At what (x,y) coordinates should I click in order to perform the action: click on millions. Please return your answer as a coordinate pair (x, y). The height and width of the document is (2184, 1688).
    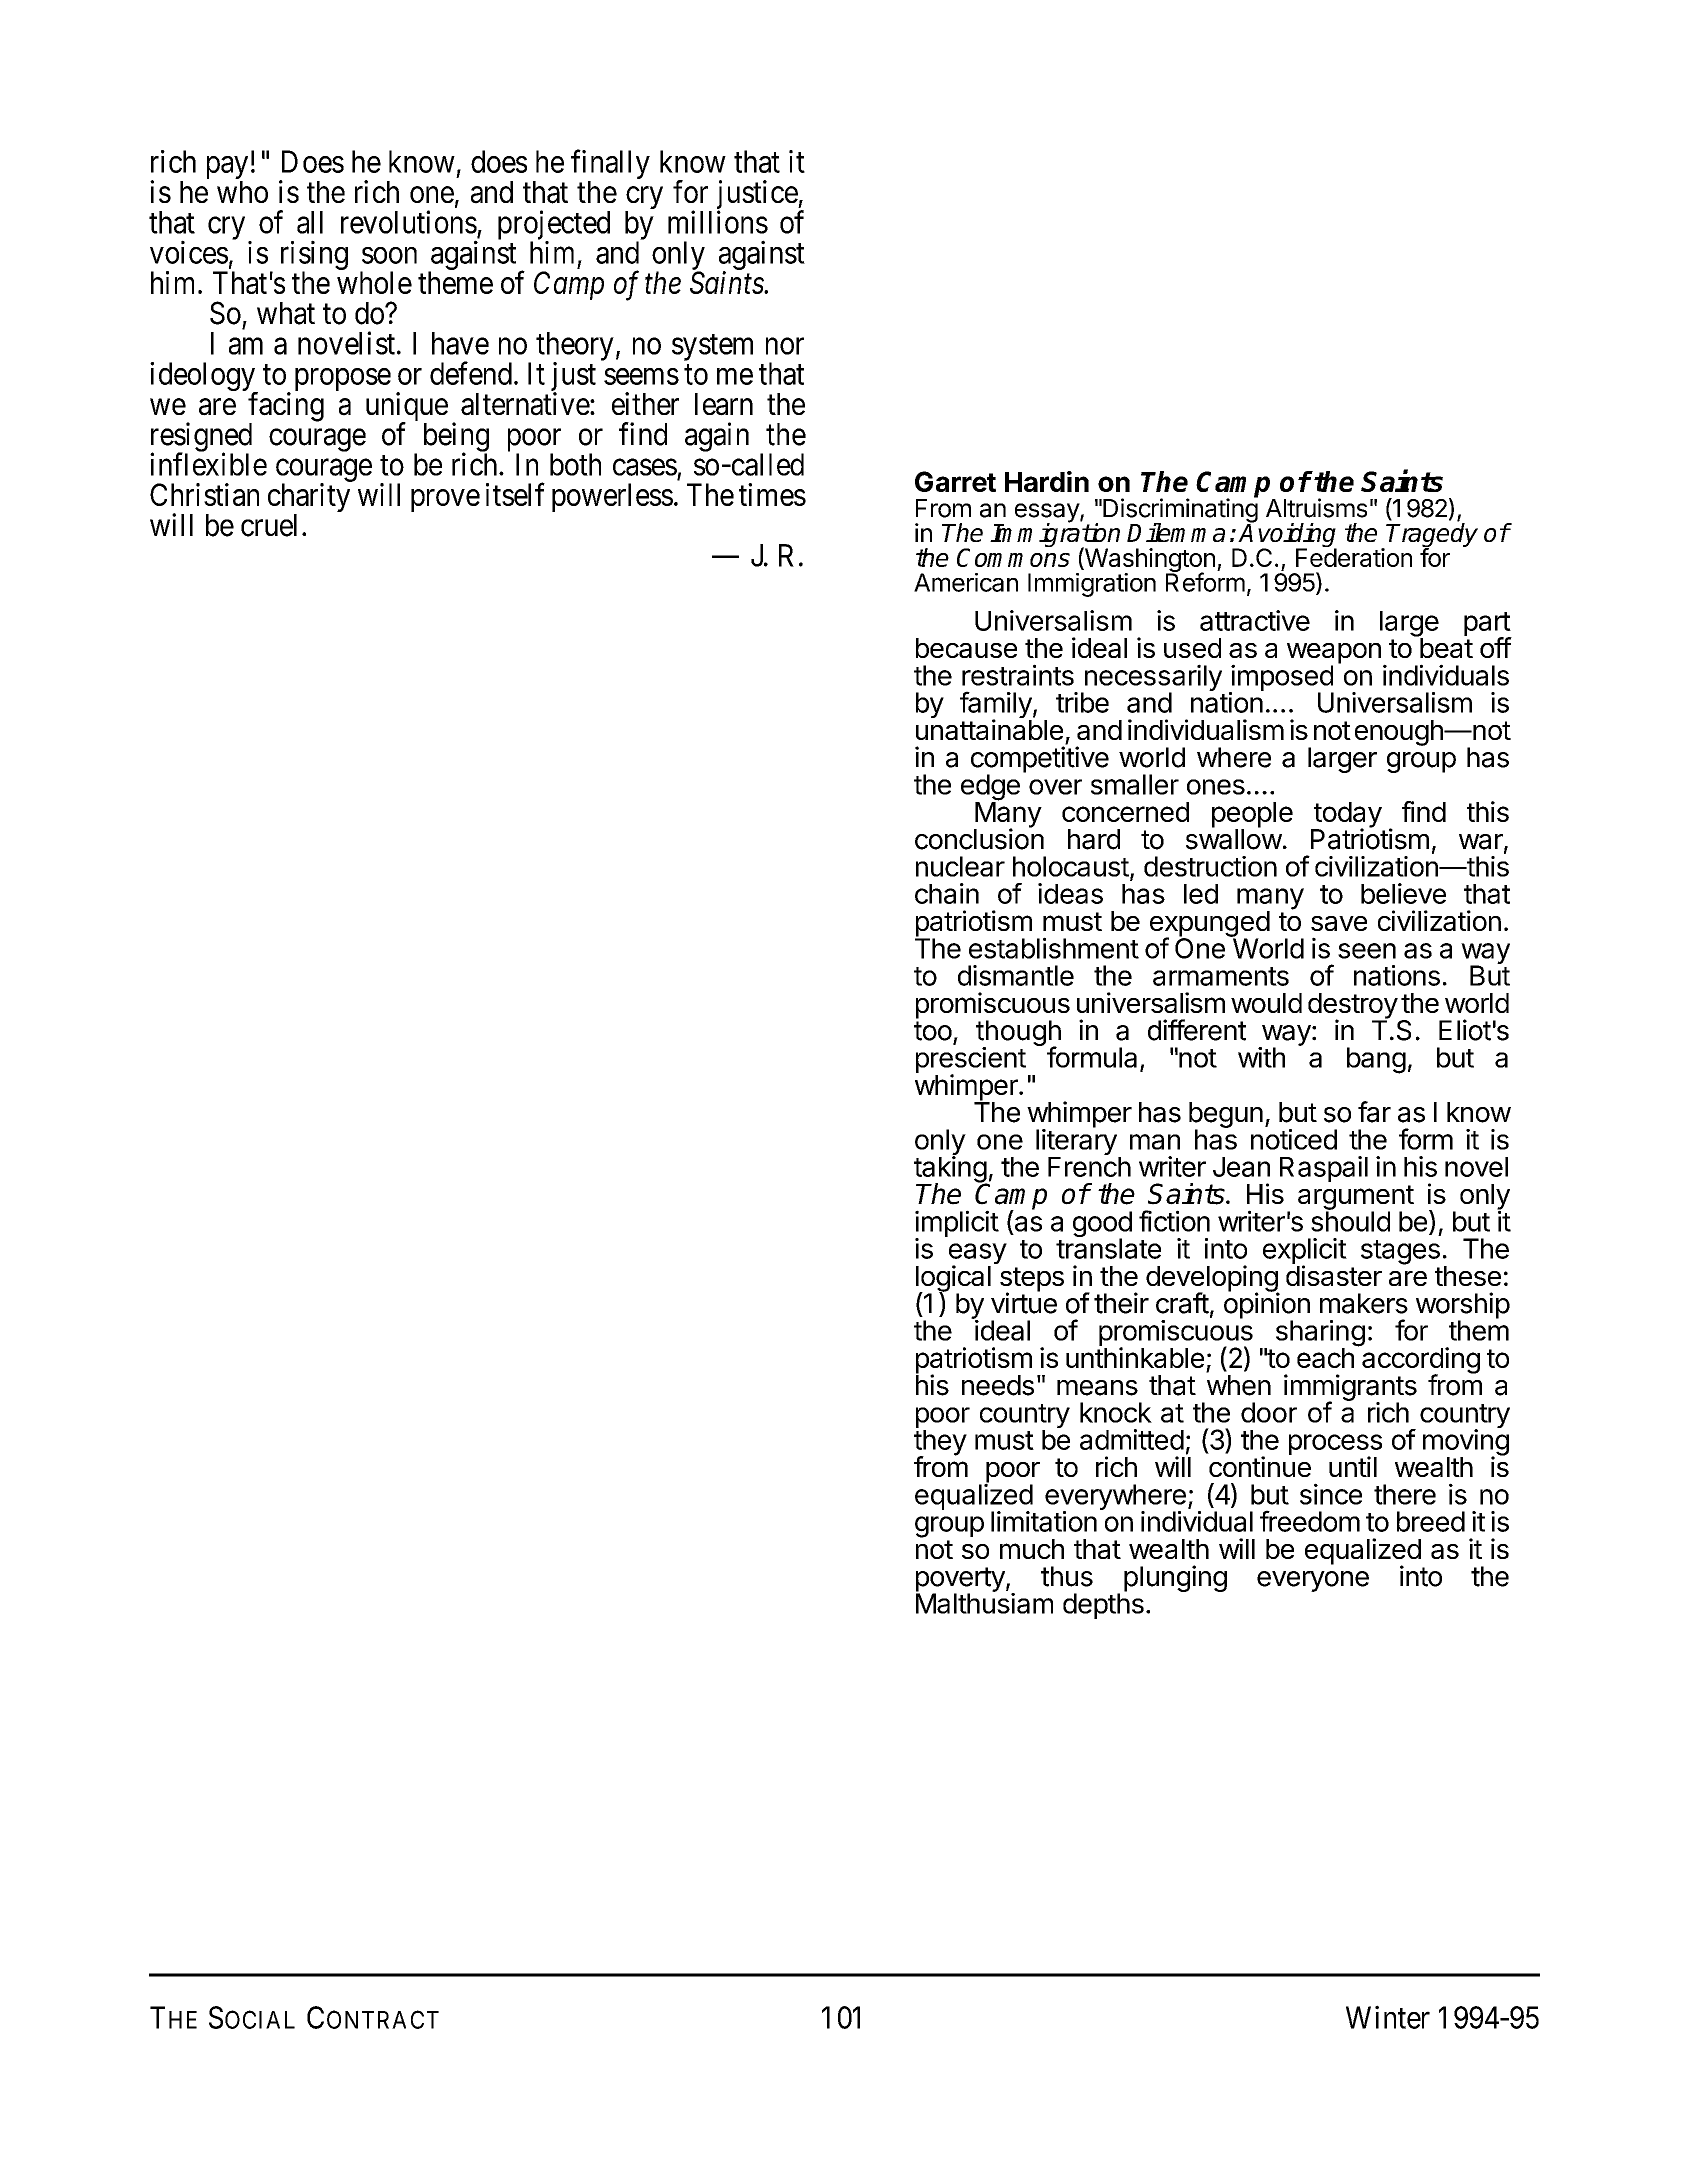
    Looking at the image, I should click on (718, 222).
